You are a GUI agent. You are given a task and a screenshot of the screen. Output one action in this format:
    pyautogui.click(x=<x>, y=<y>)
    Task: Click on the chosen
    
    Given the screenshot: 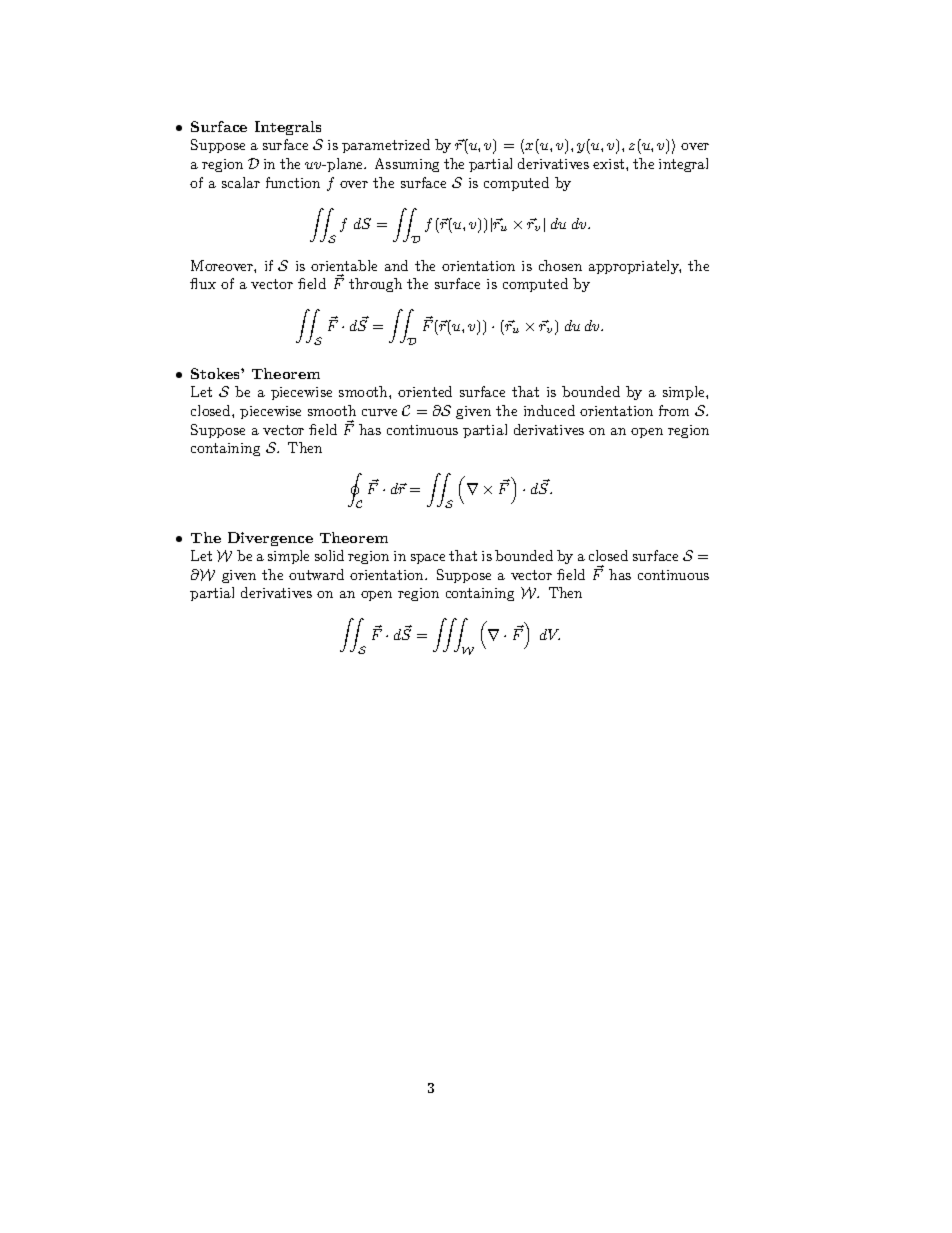 What is the action you would take?
    pyautogui.click(x=560, y=265)
